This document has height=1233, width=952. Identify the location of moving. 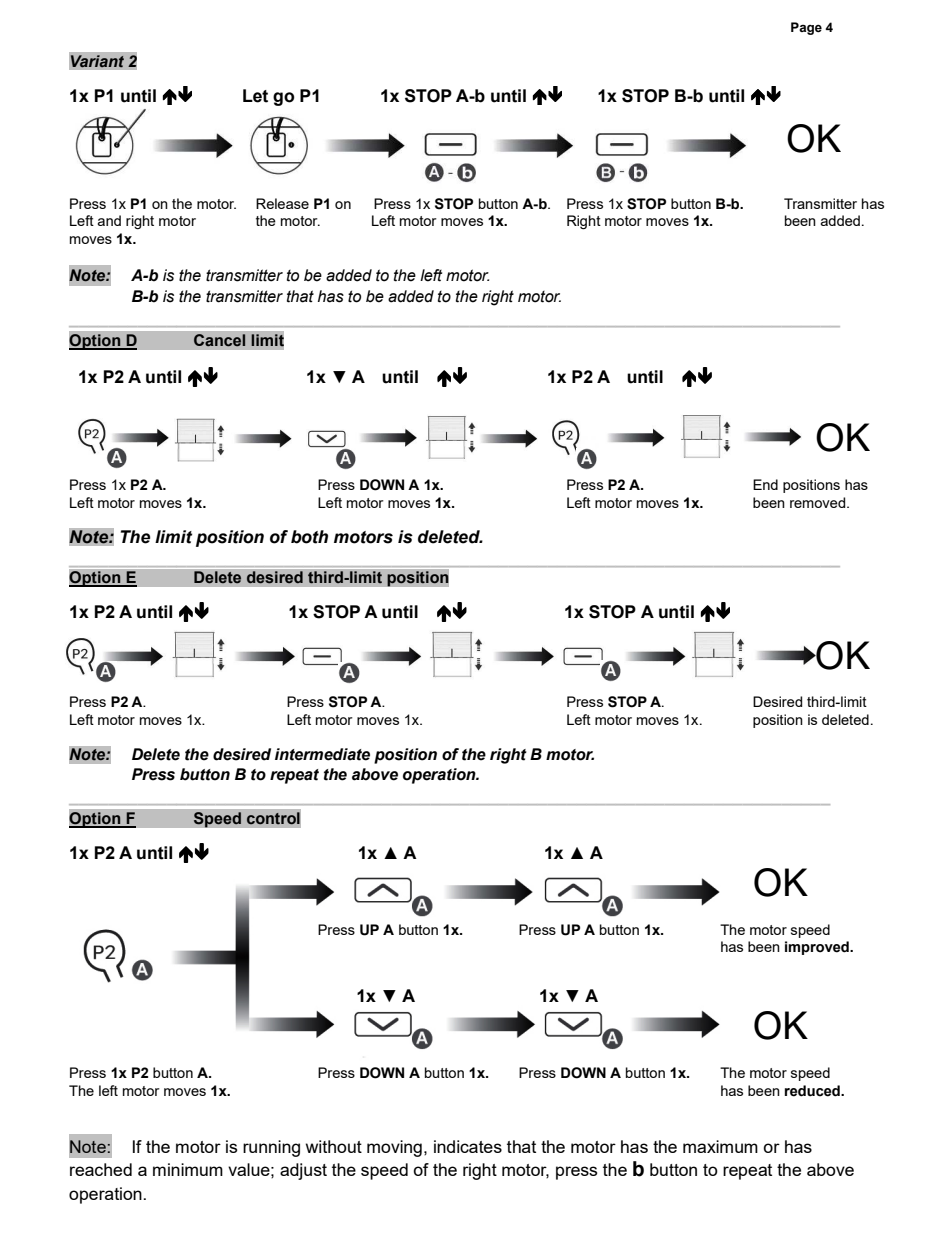
(394, 1148).
